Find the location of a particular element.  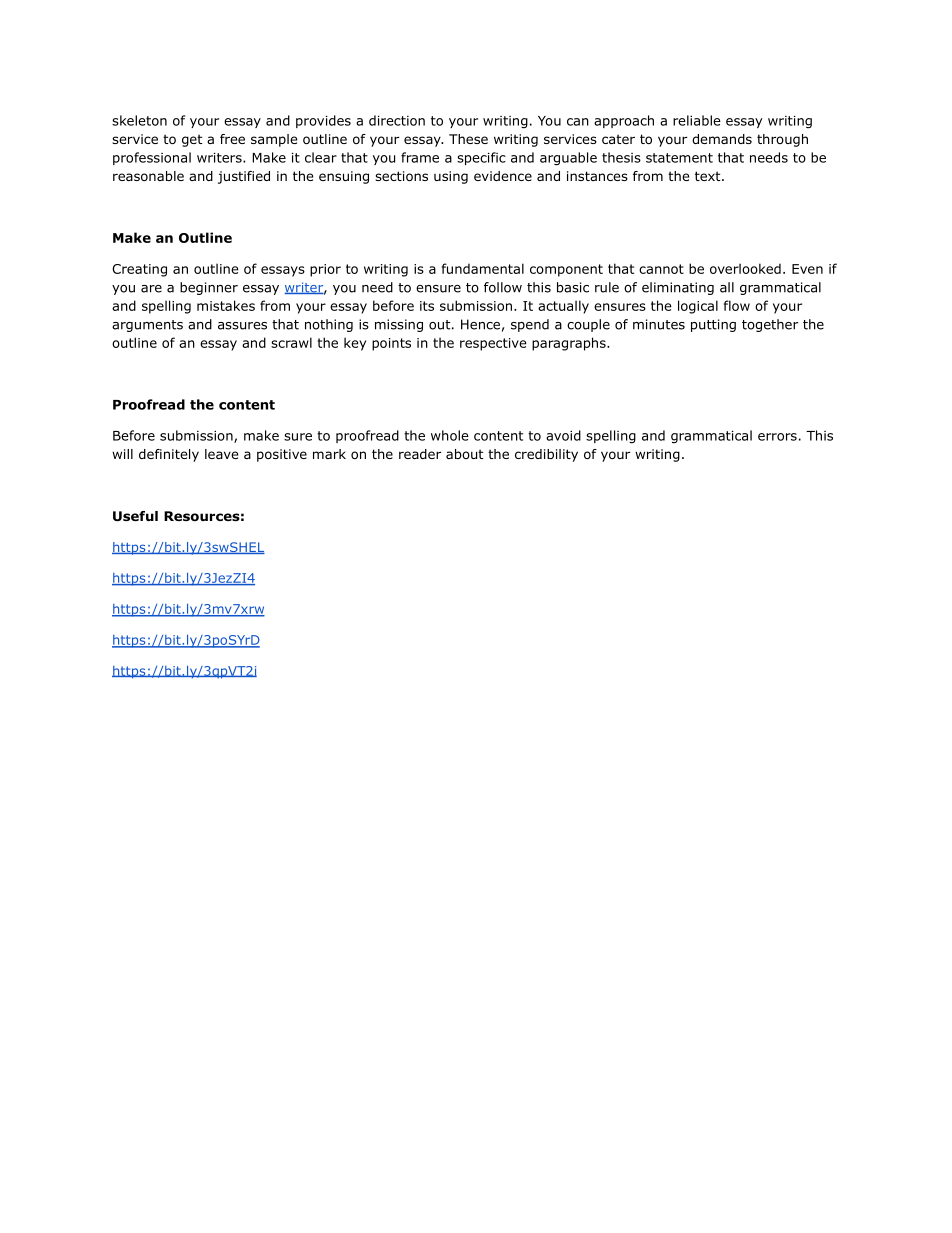

respective is located at coordinates (493, 344).
